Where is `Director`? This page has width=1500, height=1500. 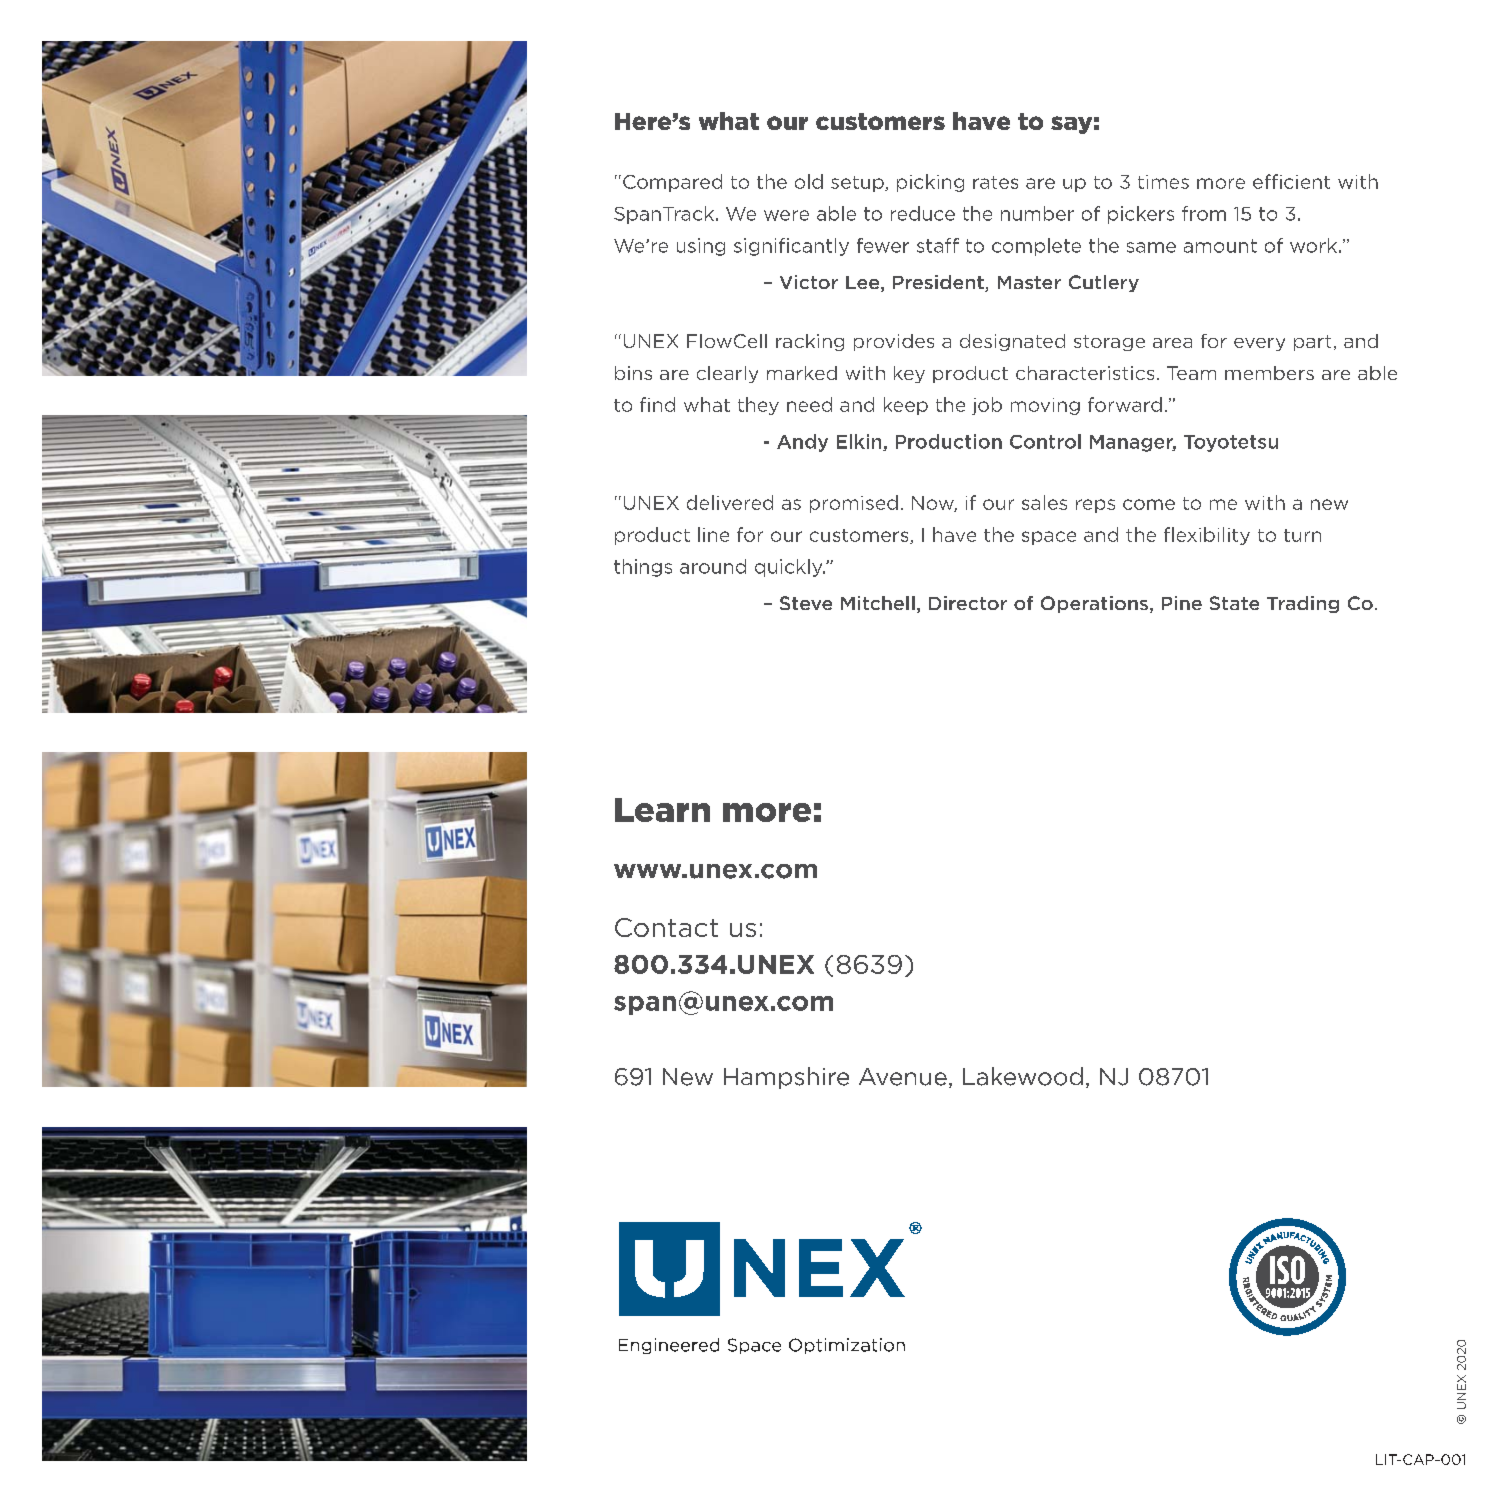 Director is located at coordinates (968, 603).
